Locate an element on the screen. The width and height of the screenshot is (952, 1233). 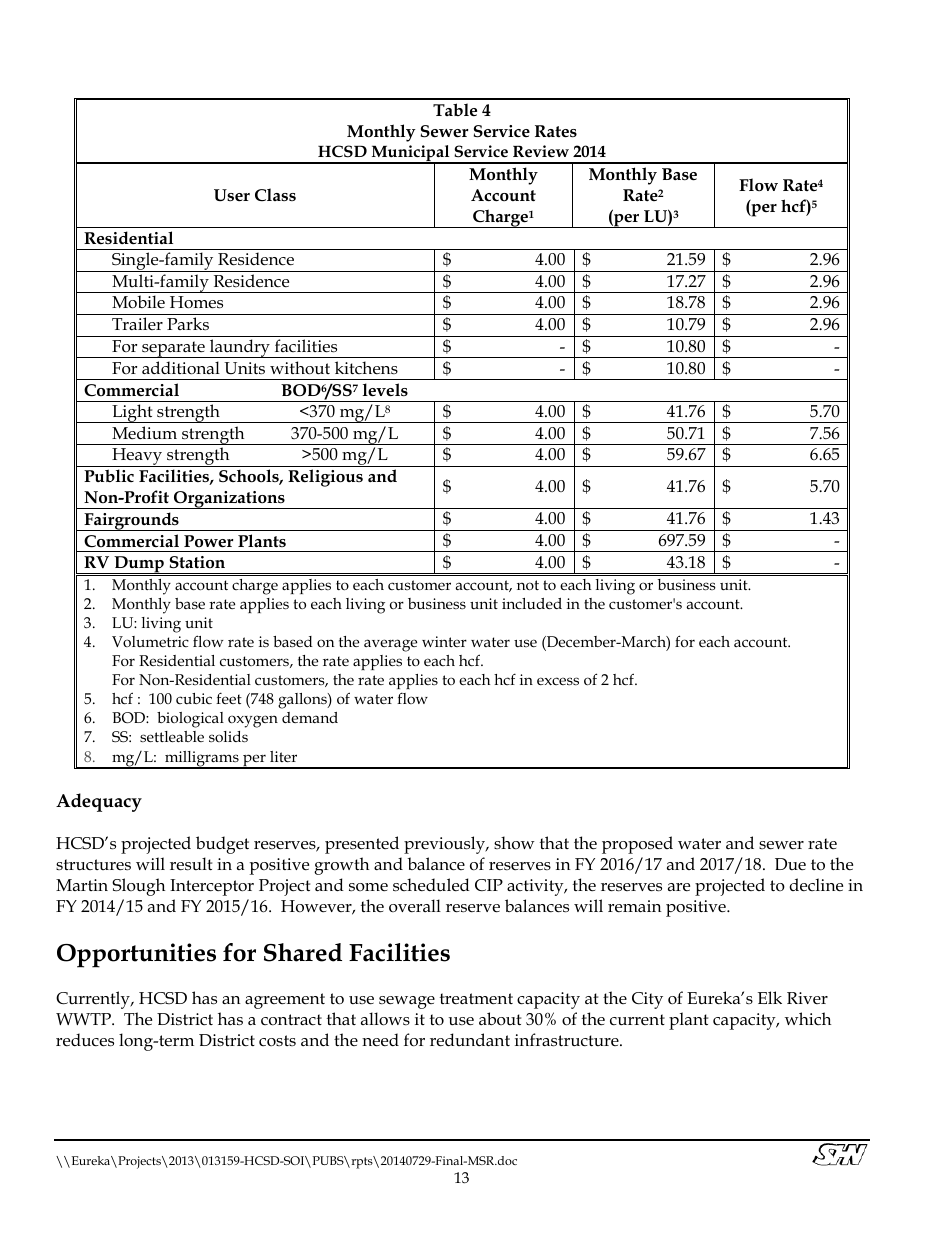
reduces is located at coordinates (85, 1040).
